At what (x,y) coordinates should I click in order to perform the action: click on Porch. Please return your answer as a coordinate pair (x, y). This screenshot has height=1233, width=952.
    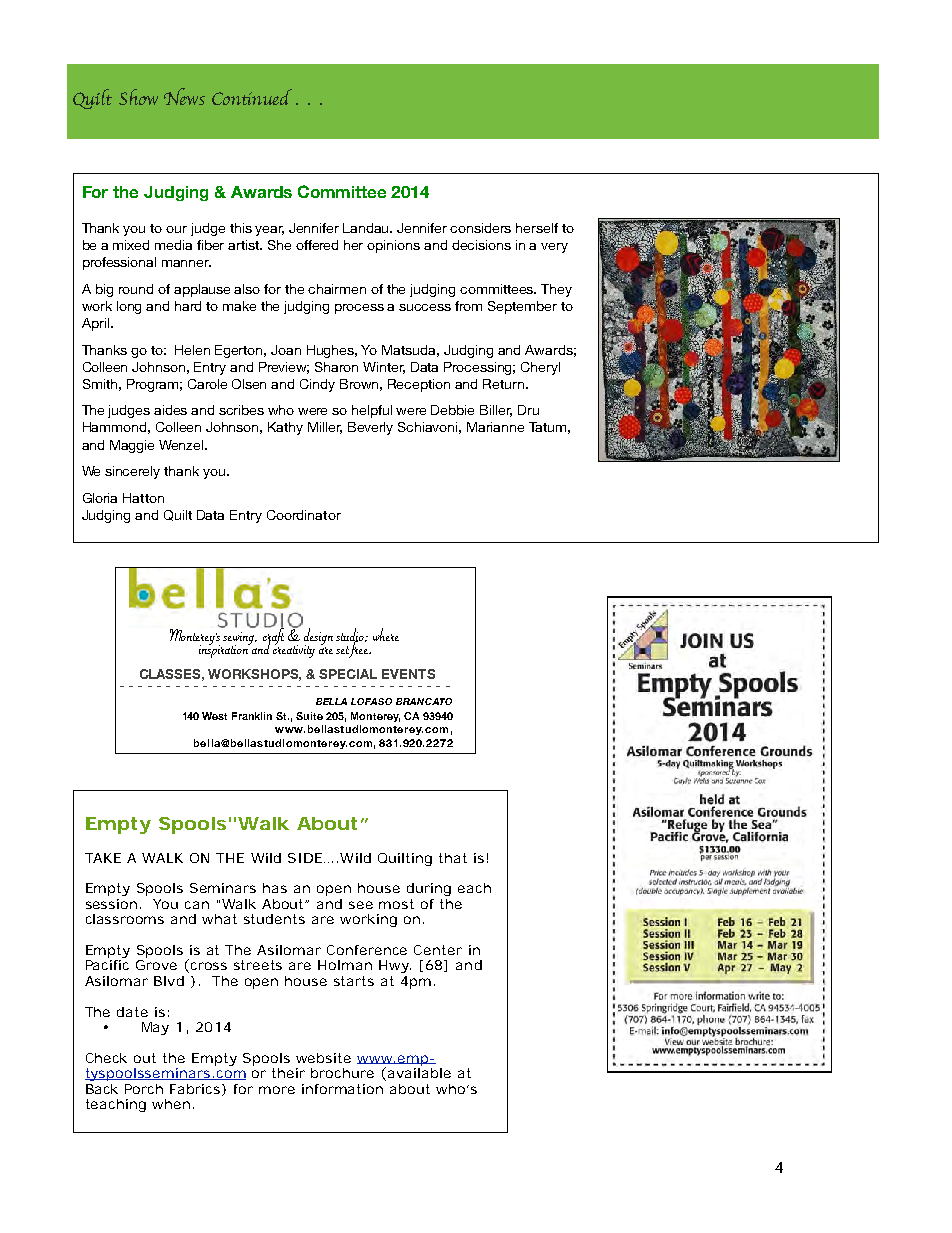
    Looking at the image, I should click on (144, 1089).
